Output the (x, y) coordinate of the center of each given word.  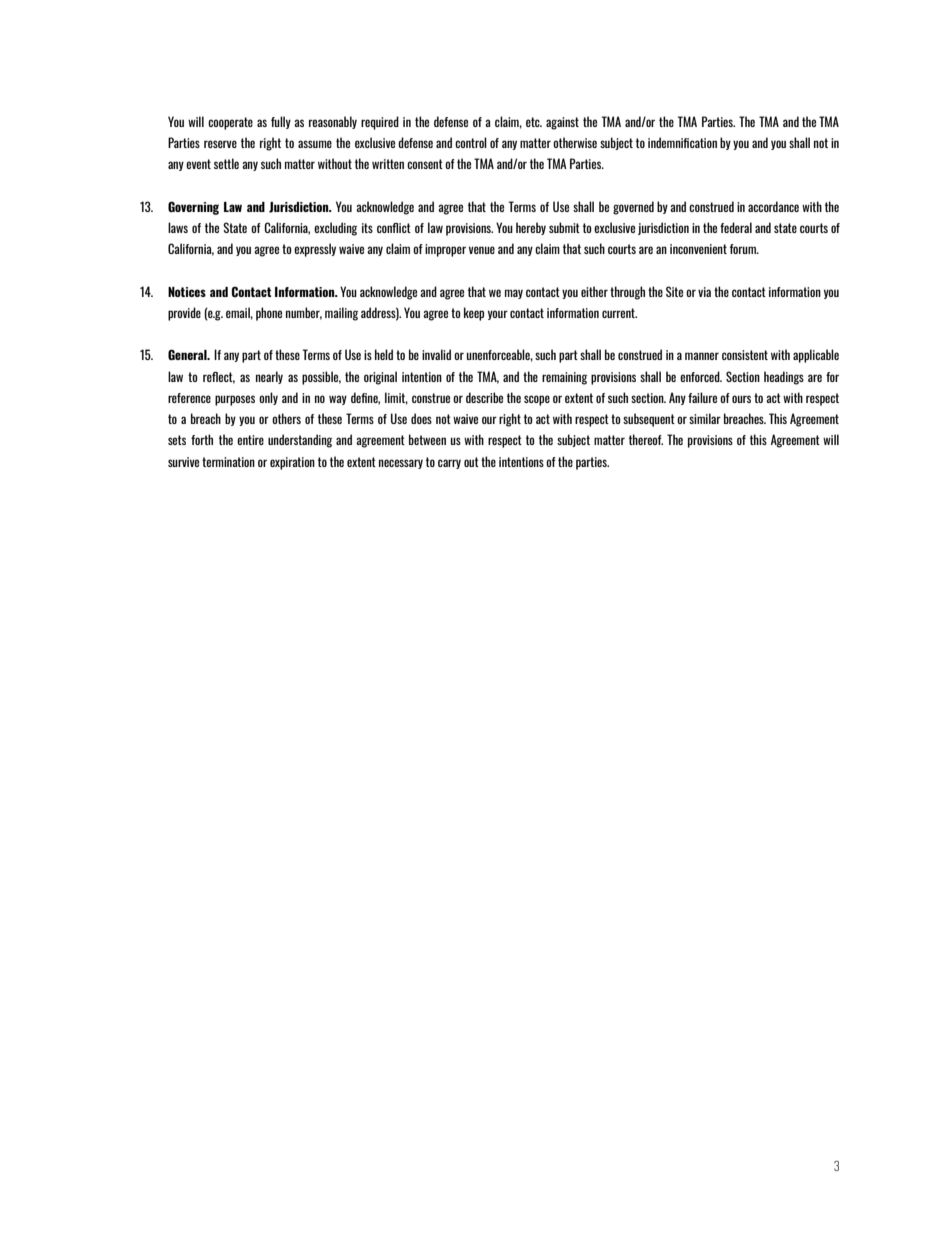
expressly (315, 250)
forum (744, 249)
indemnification (682, 142)
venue (482, 250)
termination (228, 462)
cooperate (230, 123)
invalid (436, 354)
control (471, 142)
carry (449, 464)
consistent (745, 355)
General (188, 354)
